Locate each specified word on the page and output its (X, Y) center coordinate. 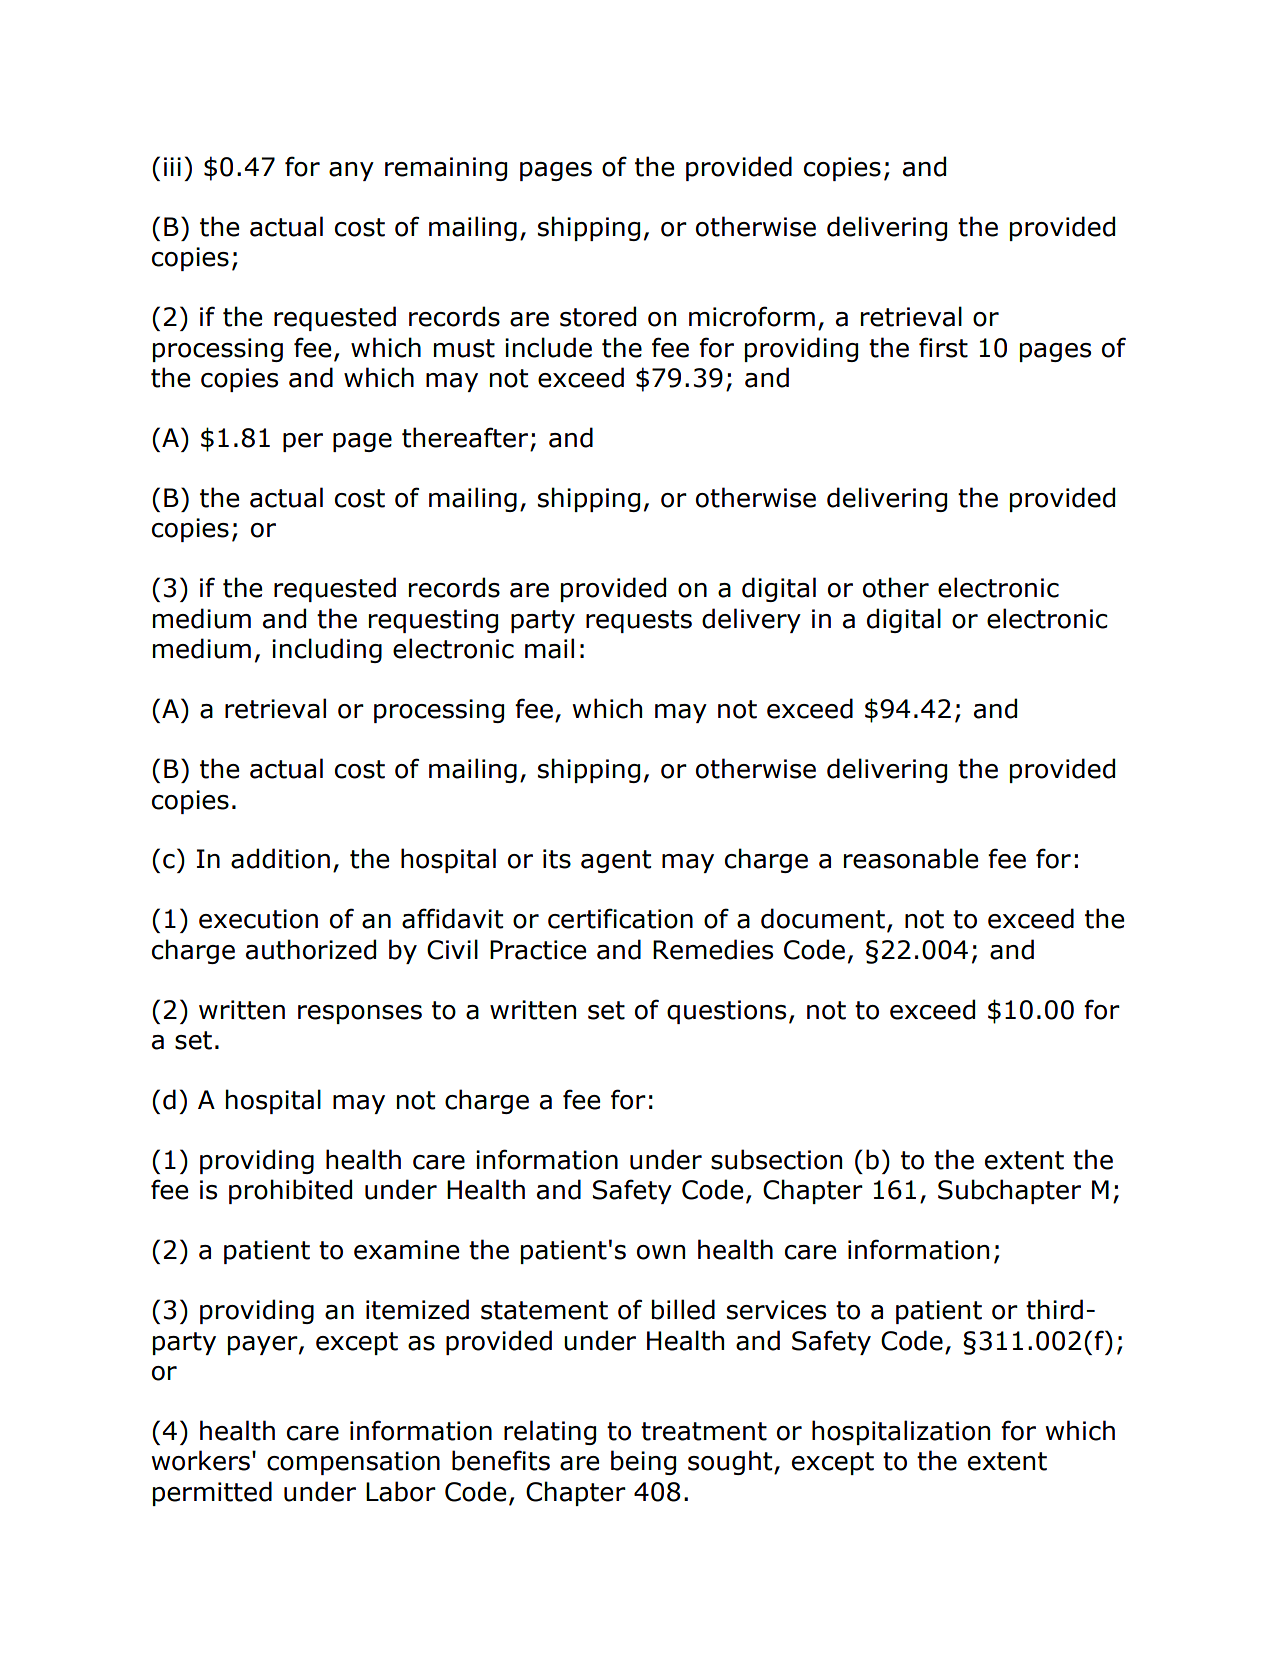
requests (639, 621)
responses (360, 1014)
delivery (751, 620)
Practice (538, 950)
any (351, 171)
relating (550, 1432)
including (327, 650)
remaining (446, 169)
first (943, 347)
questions (726, 1012)
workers (200, 1460)
